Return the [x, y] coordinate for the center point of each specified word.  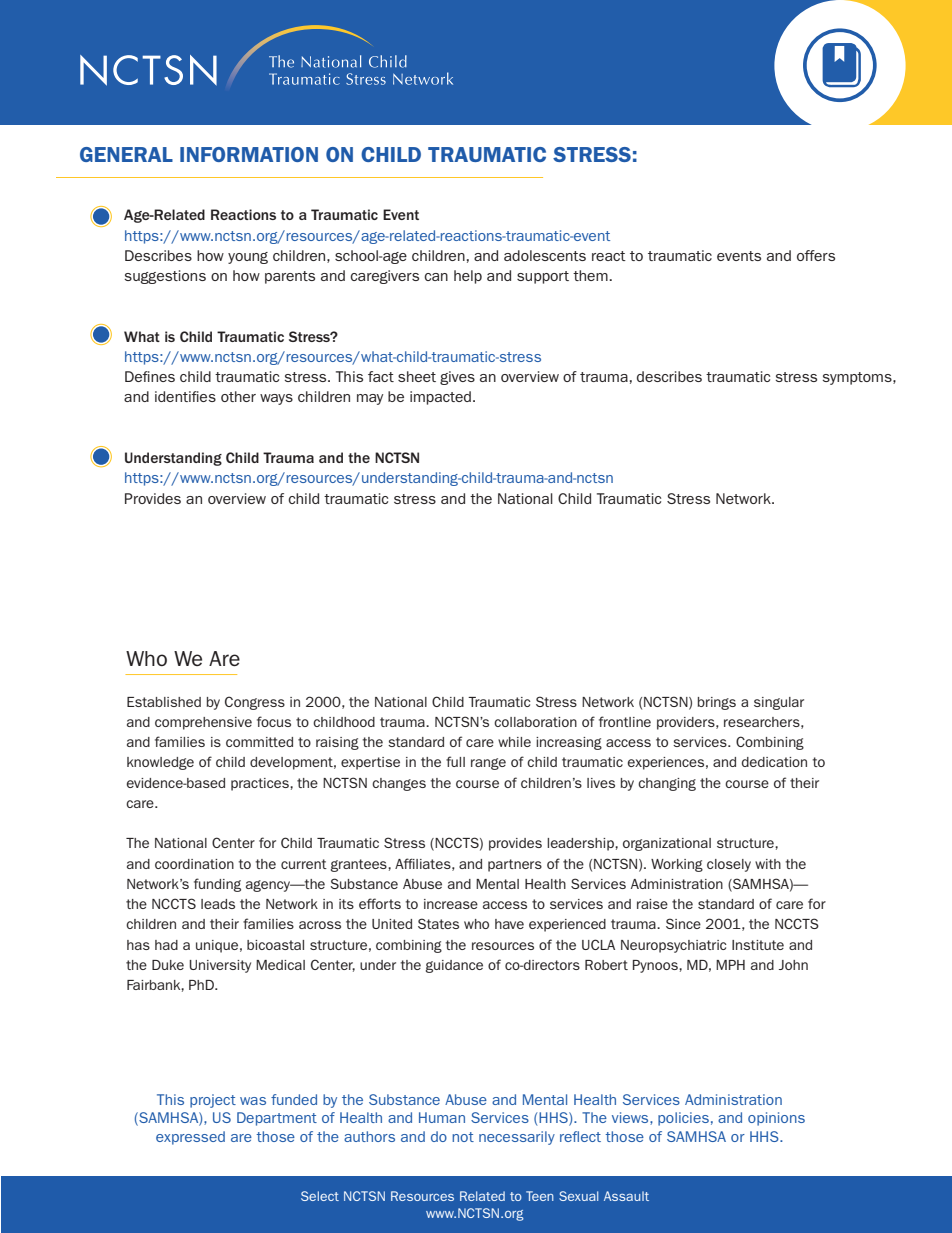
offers [816, 255]
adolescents [545, 255]
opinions [776, 1119]
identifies [185, 396]
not [463, 1137]
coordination [194, 864]
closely [729, 865]
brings [717, 703]
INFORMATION [249, 154]
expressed [190, 1138]
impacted [440, 398]
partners [515, 865]
